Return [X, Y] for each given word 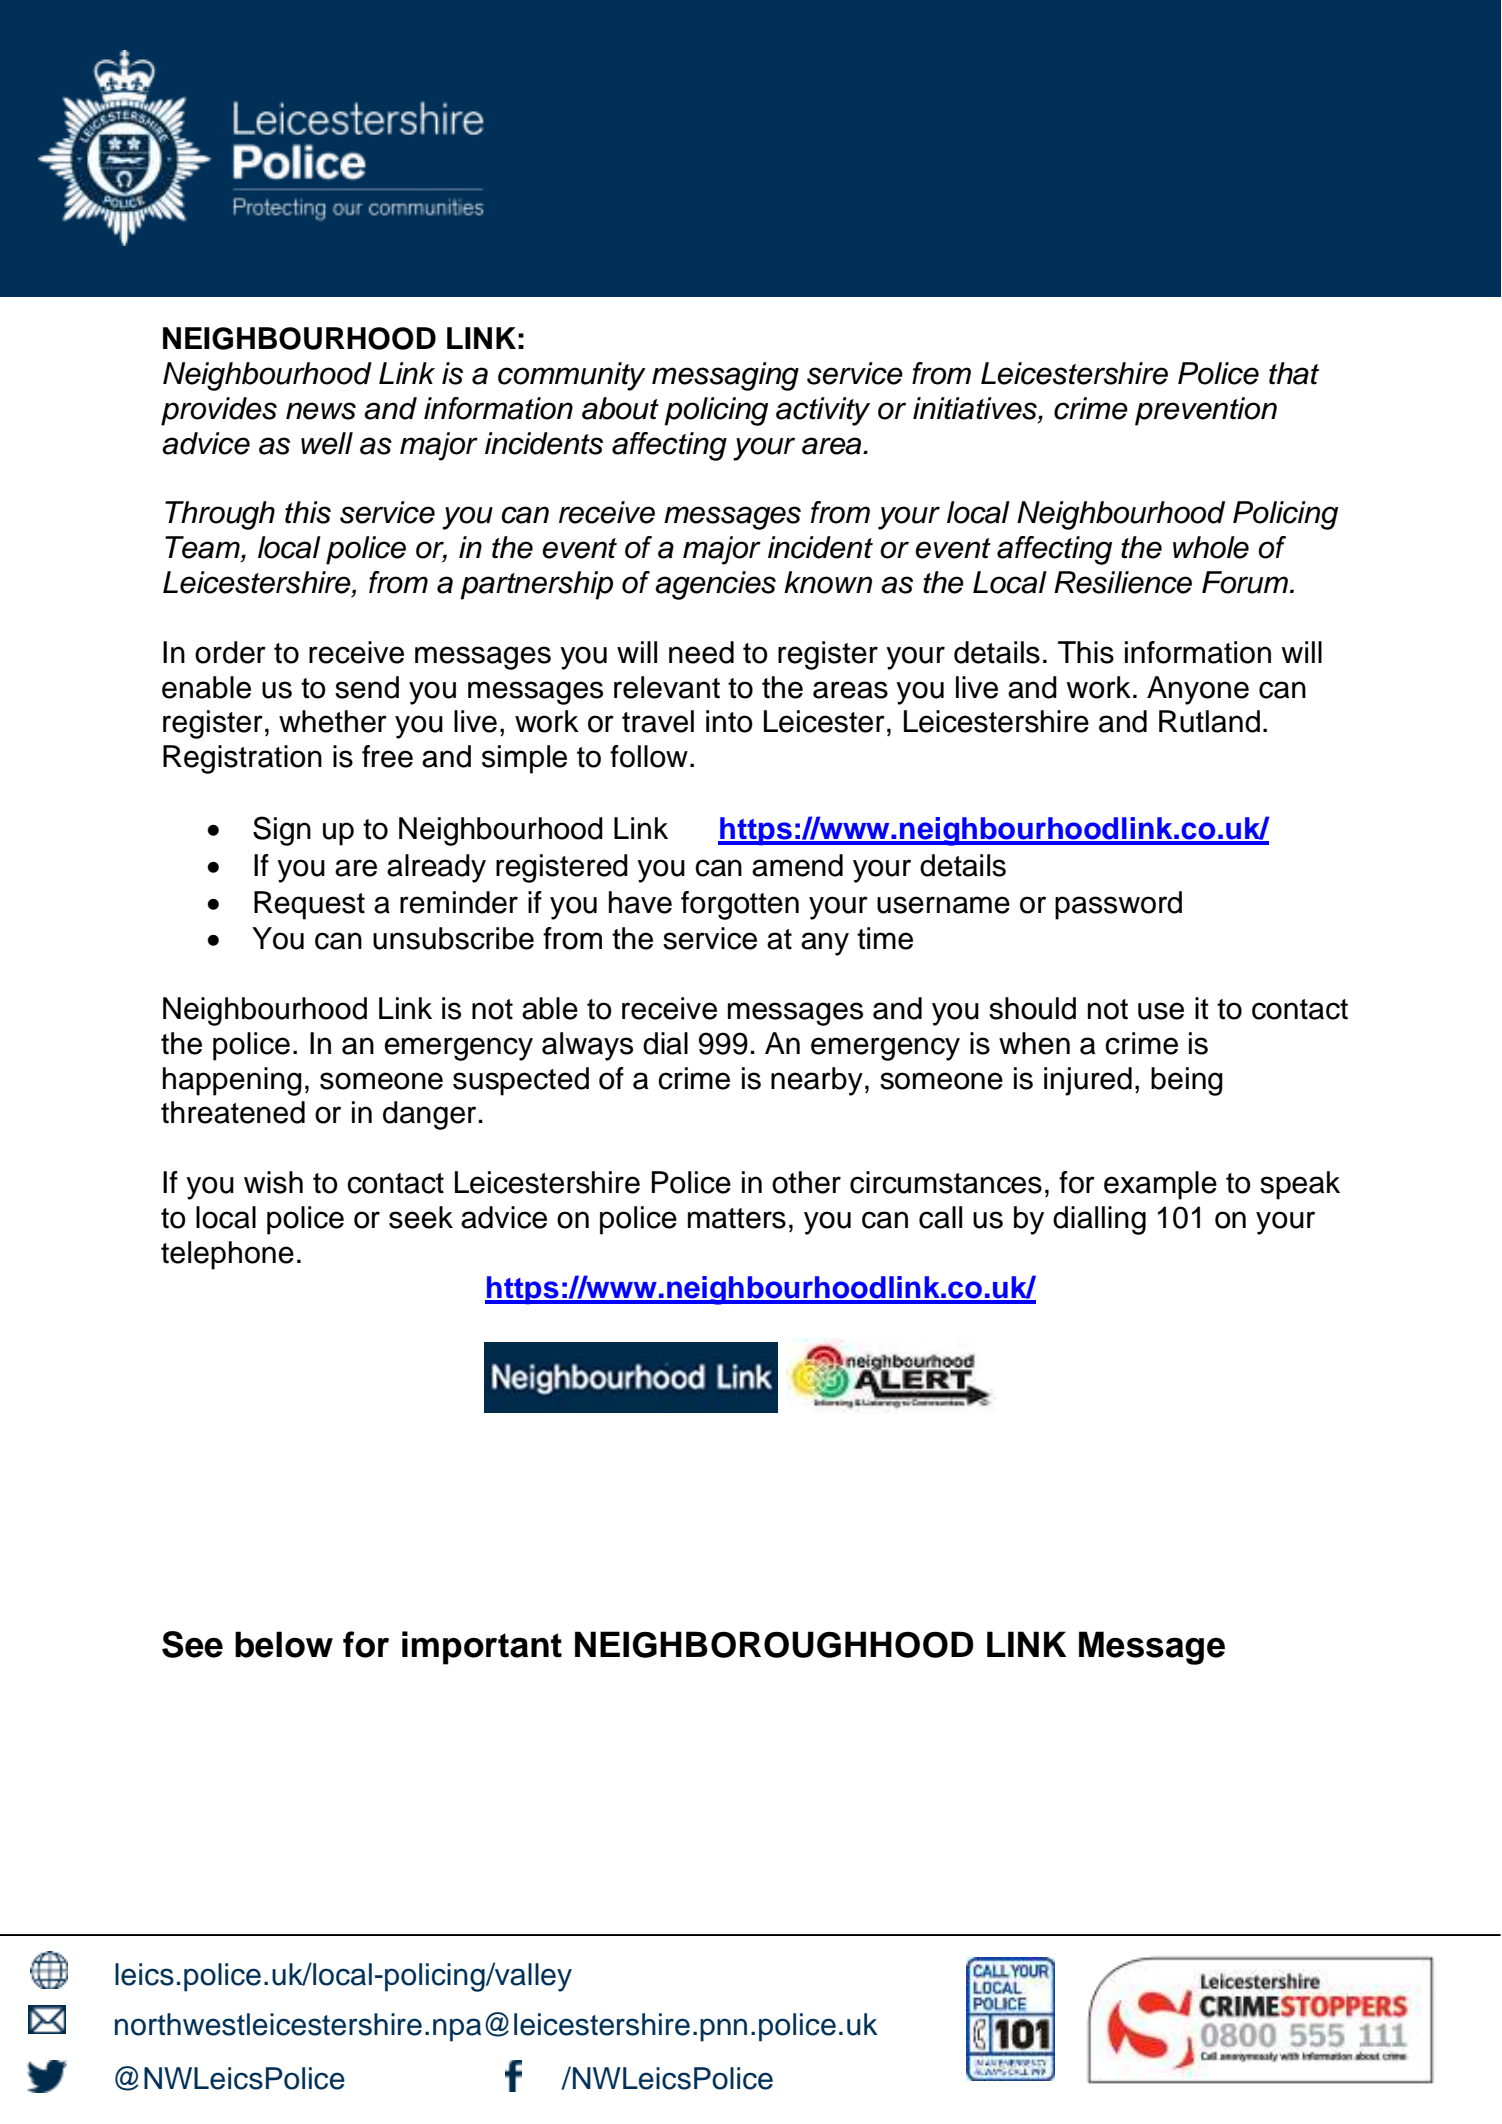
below [284, 1644]
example [1160, 1185]
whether [333, 721]
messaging [725, 376]
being [1187, 1081]
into [729, 721]
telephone [227, 1255]
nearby [817, 1081]
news [321, 411]
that [1294, 373]
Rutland [1209, 721]
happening [232, 1081]
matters [737, 1218]
